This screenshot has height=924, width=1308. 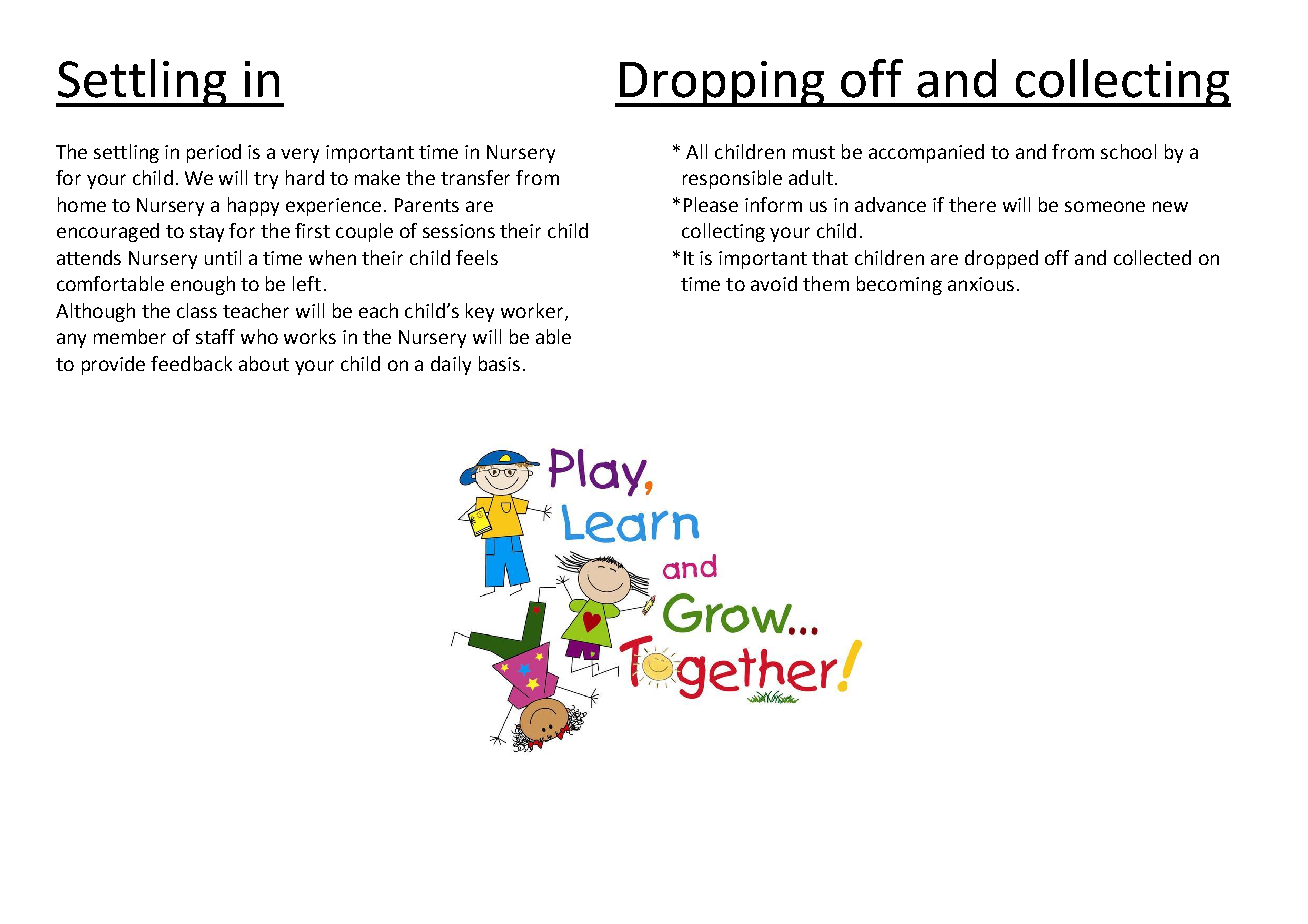 What do you see at coordinates (214, 153) in the screenshot?
I see `period` at bounding box center [214, 153].
